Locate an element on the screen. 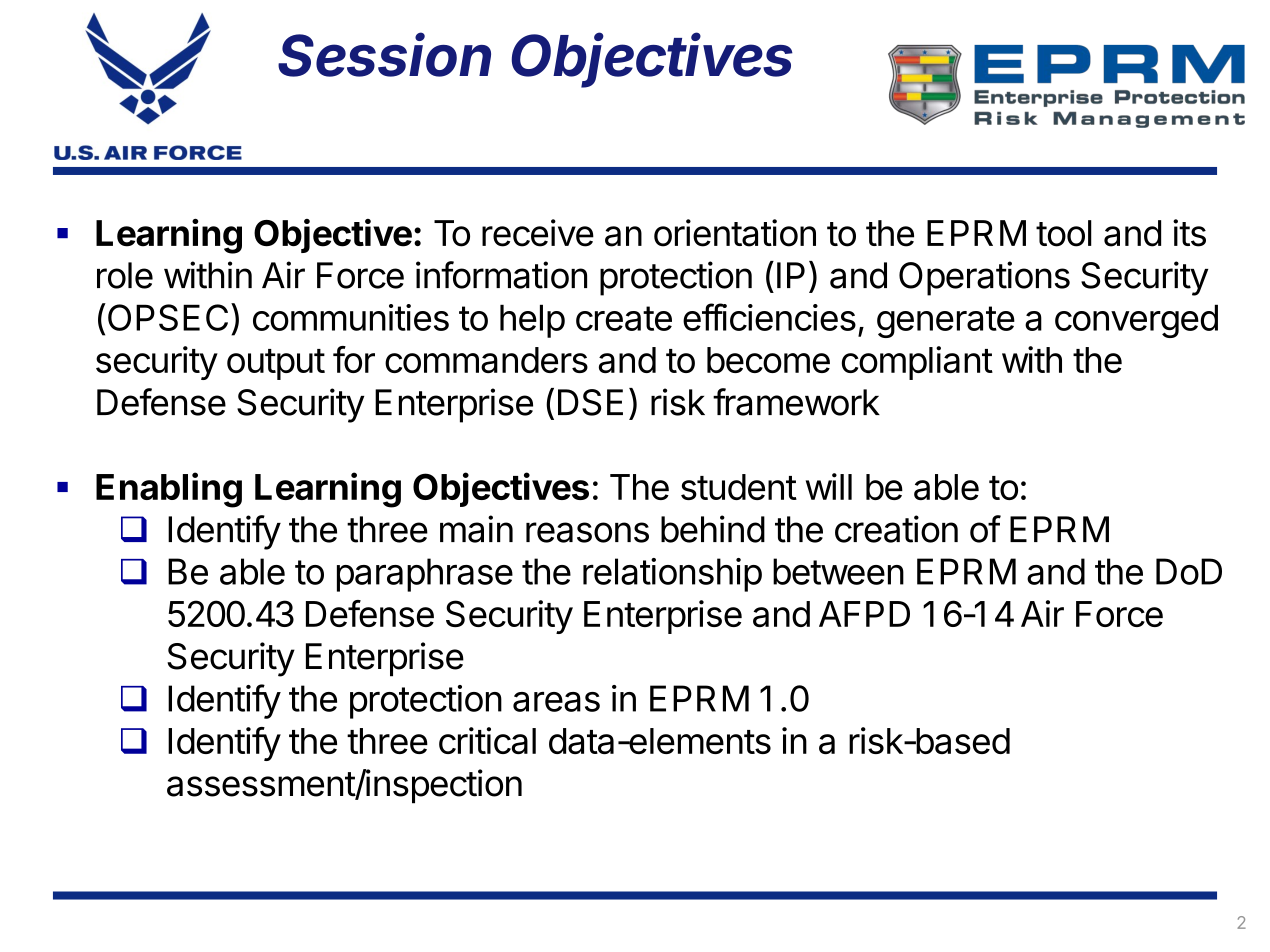  tool is located at coordinates (1064, 233).
